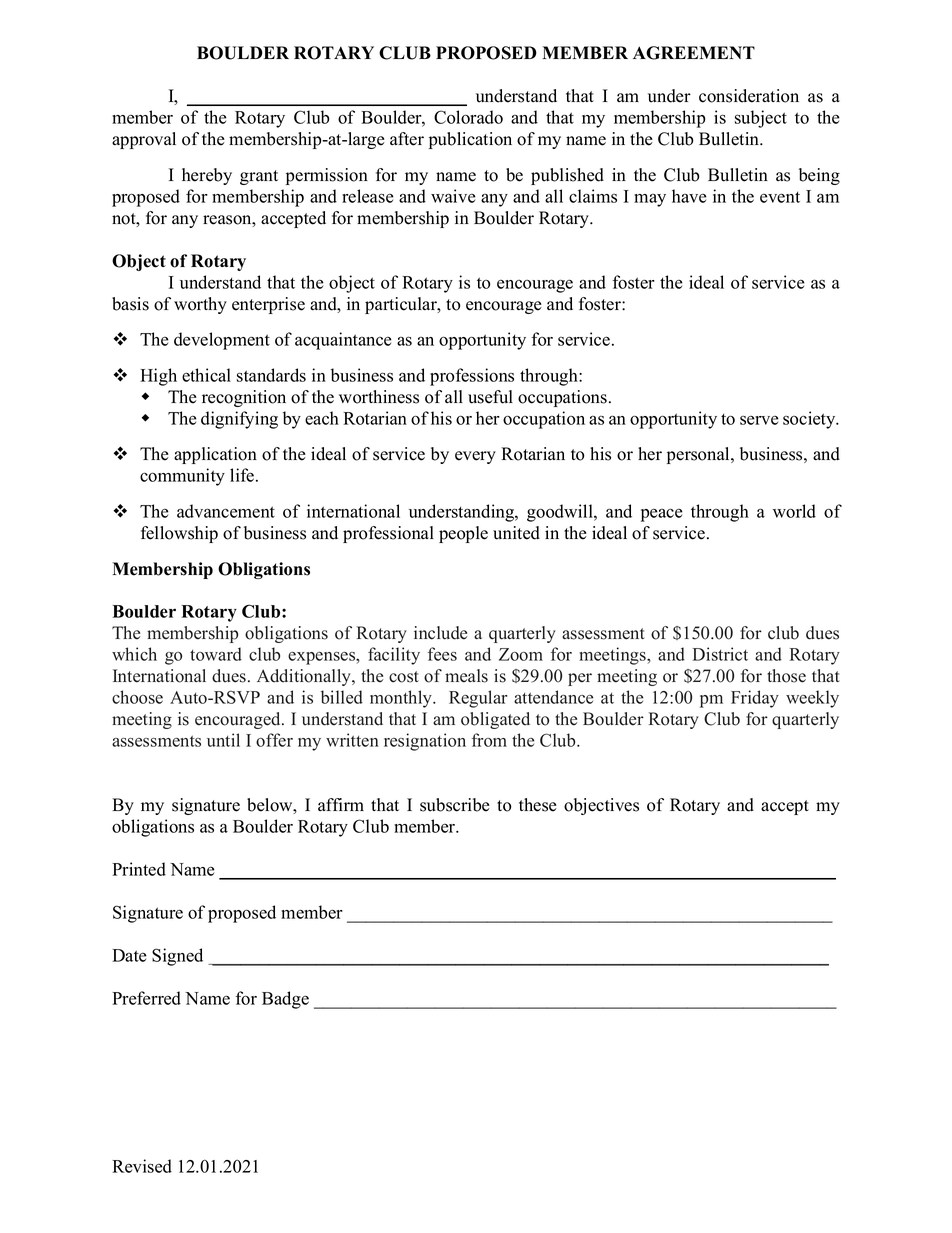  What do you see at coordinates (455, 805) in the page?
I see `subscribe` at bounding box center [455, 805].
